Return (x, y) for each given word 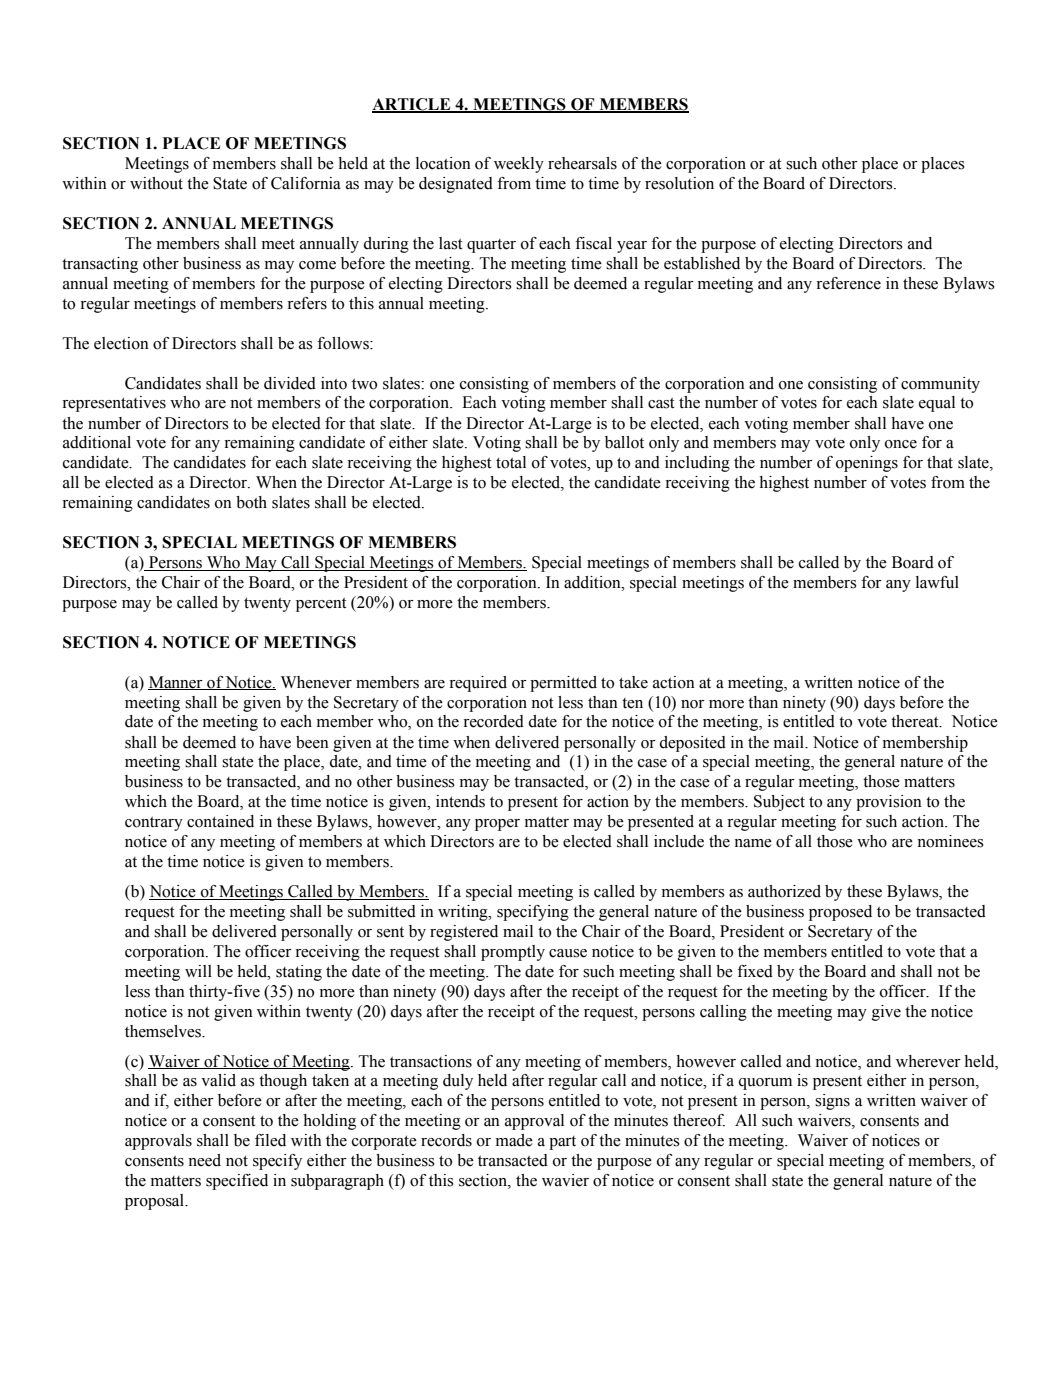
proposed (840, 913)
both (251, 502)
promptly (513, 953)
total (511, 462)
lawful (937, 582)
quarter (491, 246)
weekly (519, 165)
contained (220, 821)
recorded (493, 721)
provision (889, 803)
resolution (679, 183)
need (204, 1160)
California (306, 183)
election (121, 343)
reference (848, 283)
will (198, 971)
